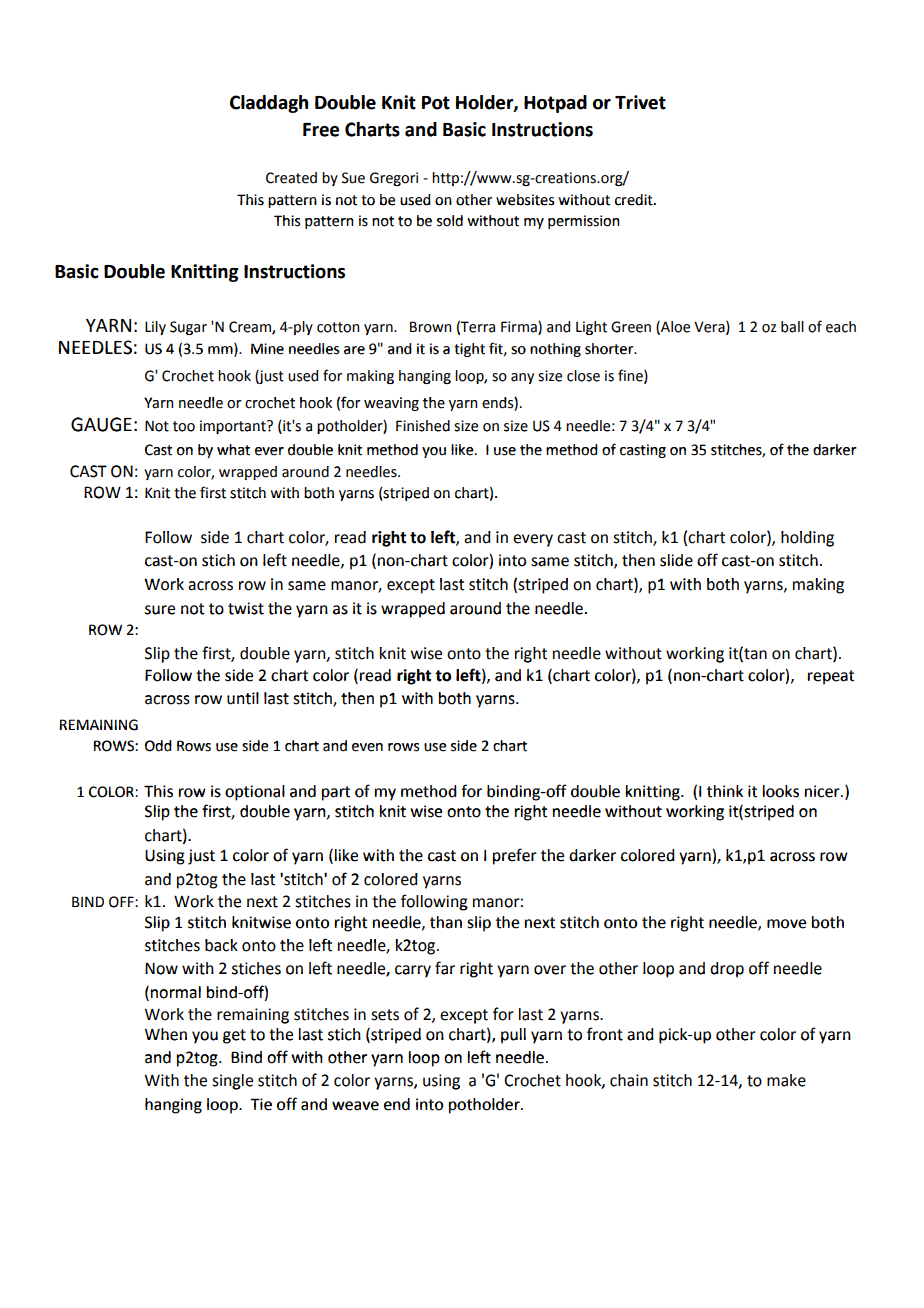  What do you see at coordinates (725, 791) in the image?
I see `think` at bounding box center [725, 791].
